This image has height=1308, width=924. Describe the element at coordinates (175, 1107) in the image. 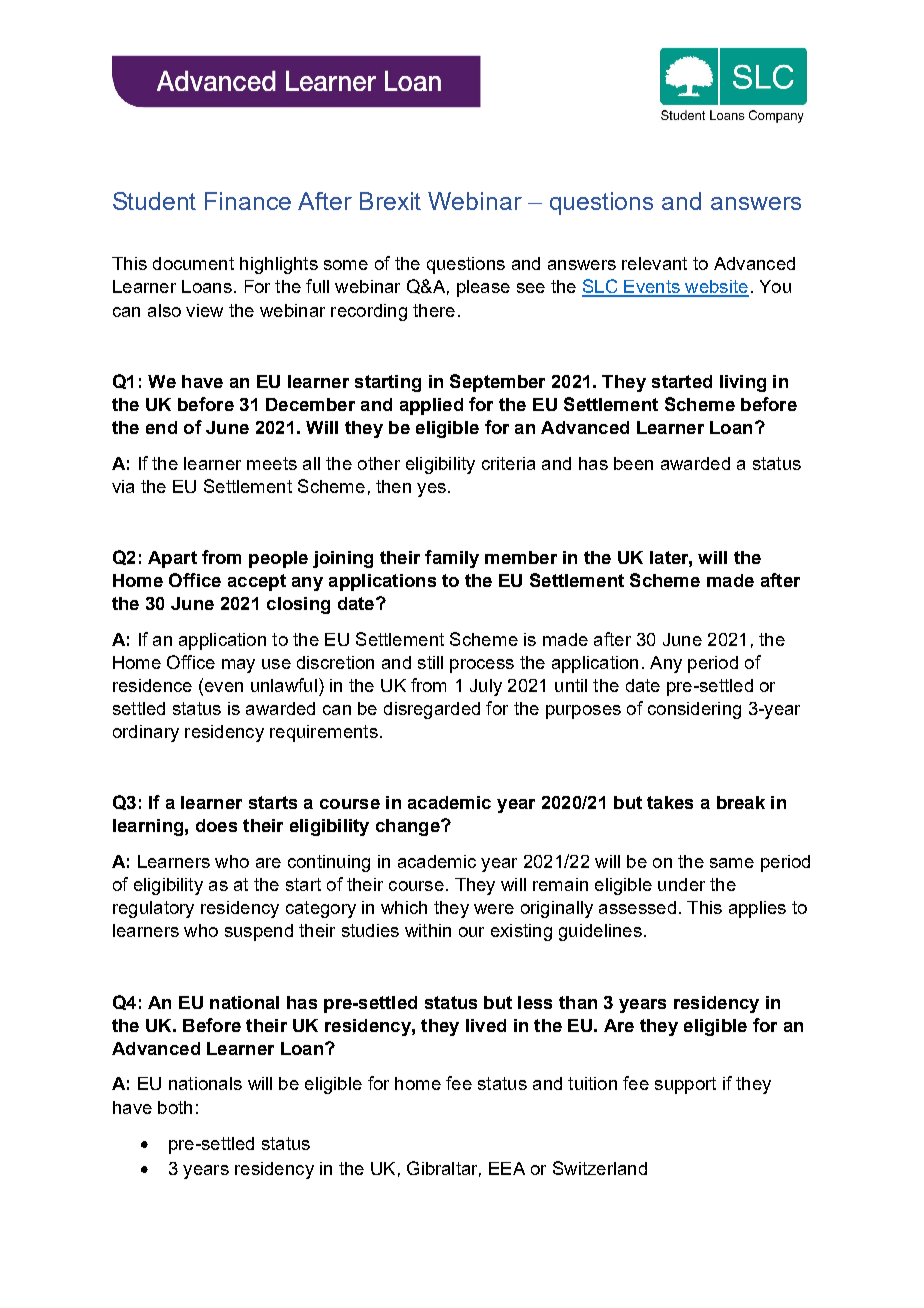

I see `both` at that location.
